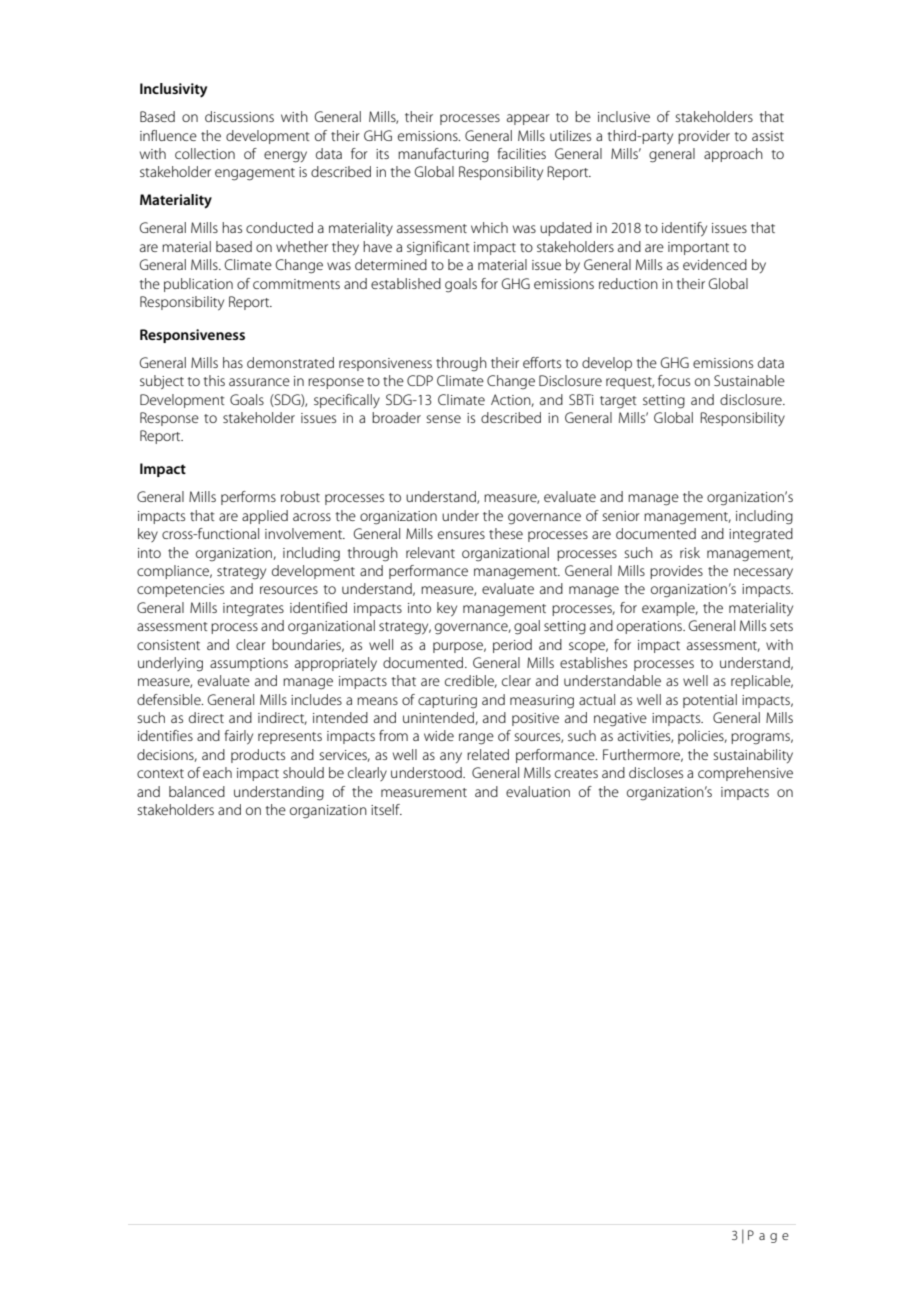 Image resolution: width=924 pixels, height=1307 pixels. Describe the element at coordinates (239, 116) in the screenshot. I see `discussions` at that location.
